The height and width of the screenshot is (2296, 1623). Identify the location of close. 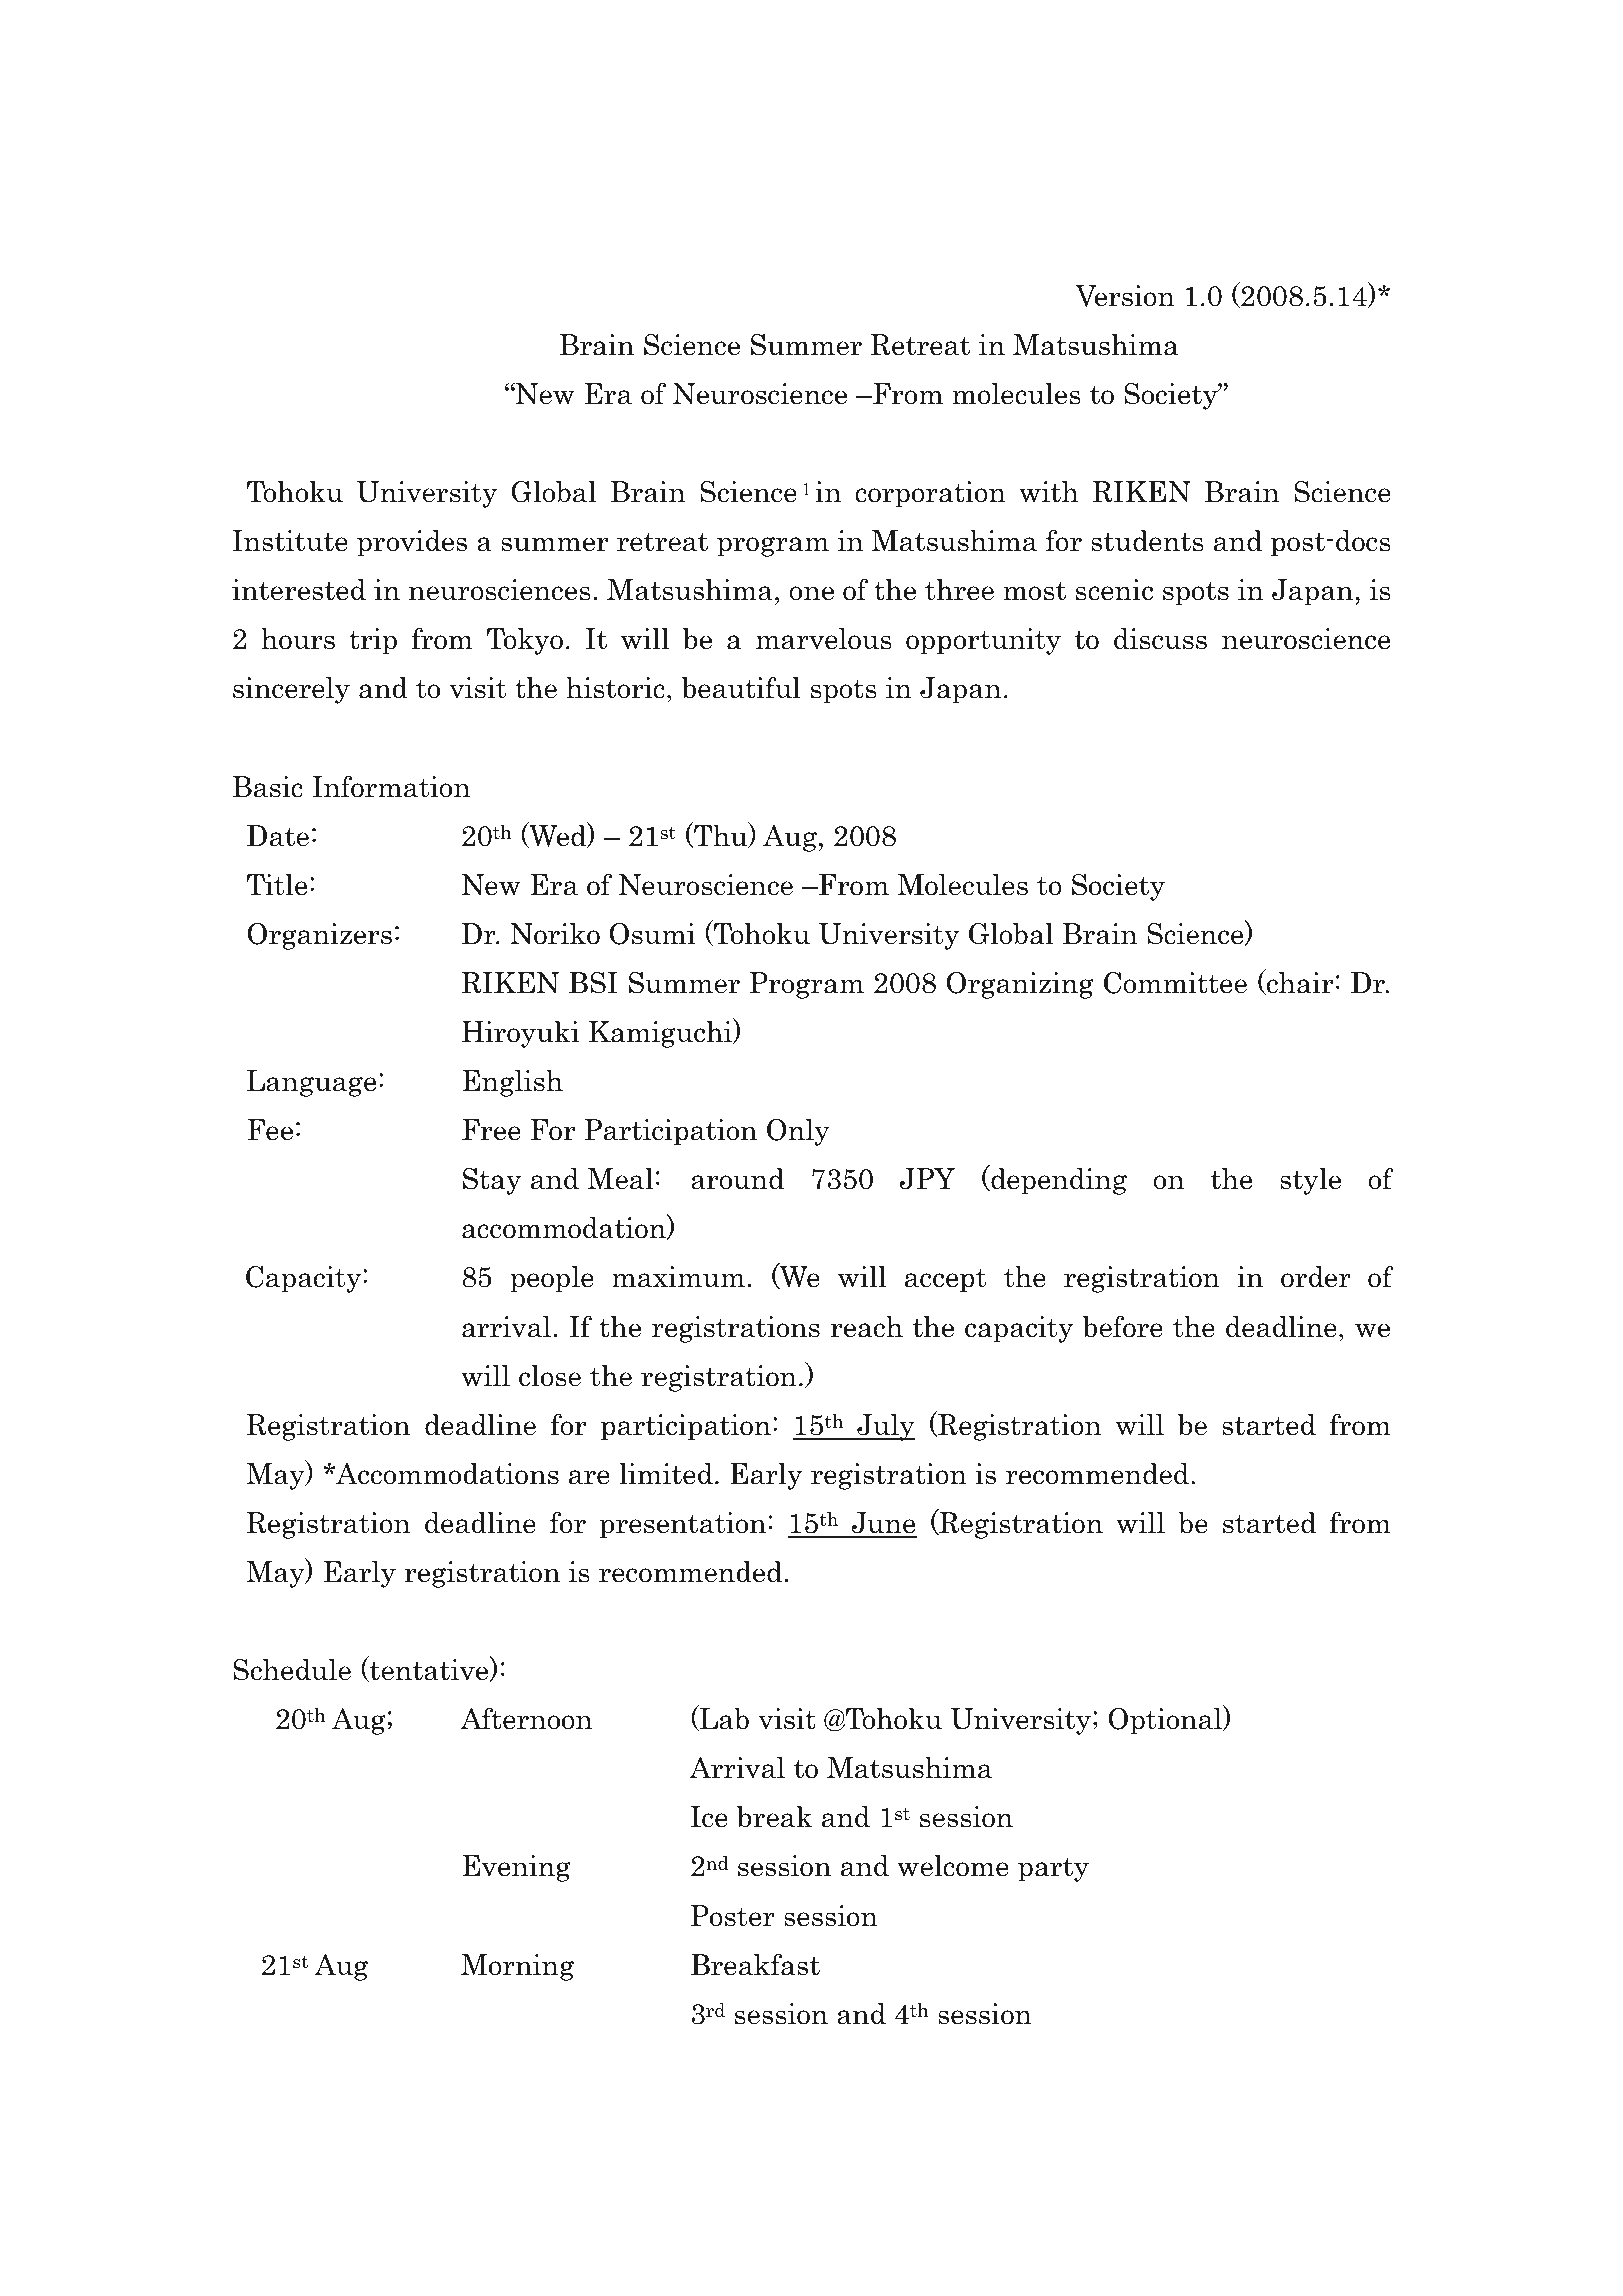
(550, 1376).
